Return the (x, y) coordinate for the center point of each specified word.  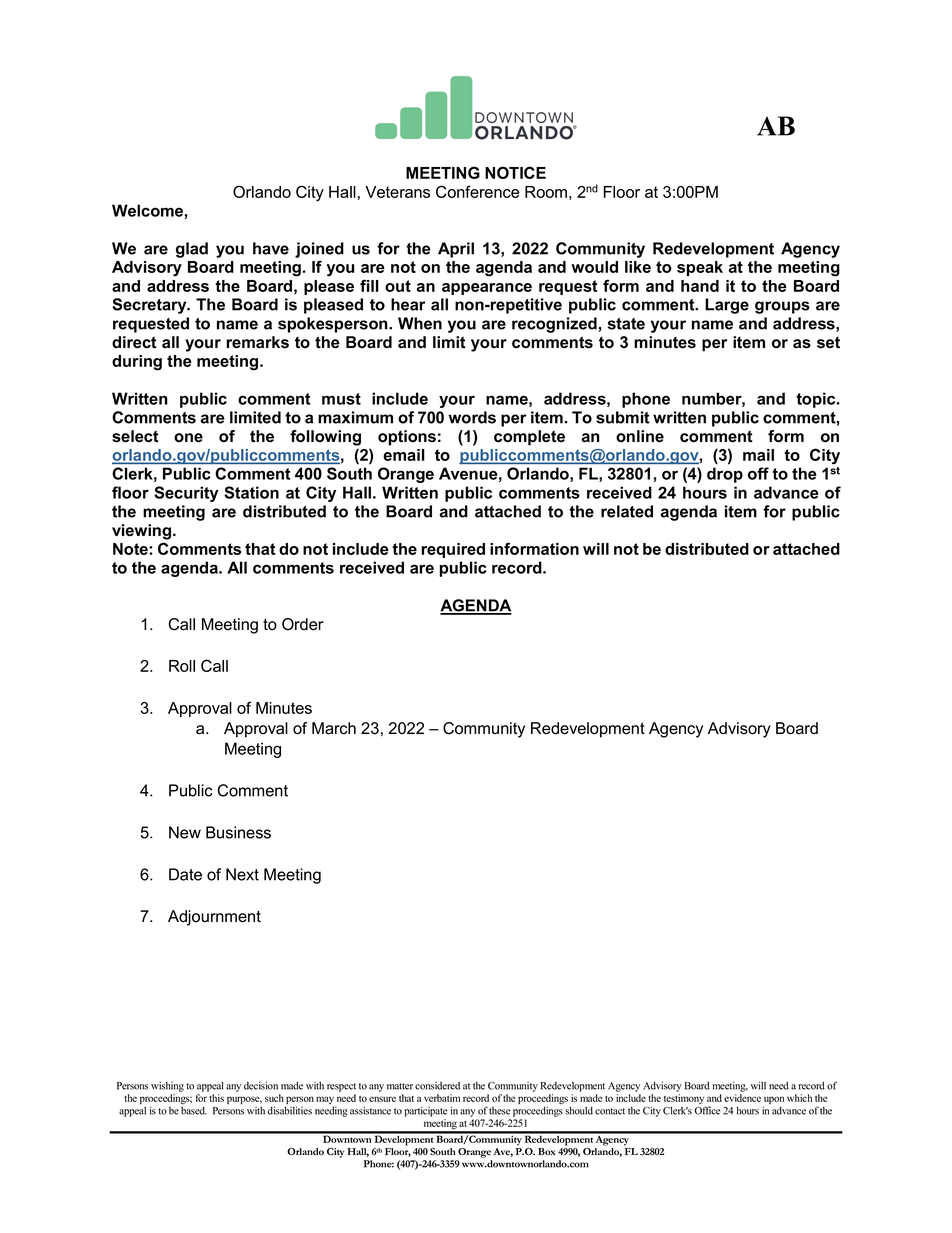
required (453, 550)
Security (186, 494)
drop (725, 475)
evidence (742, 1098)
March (334, 728)
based (194, 1111)
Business (238, 832)
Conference (477, 191)
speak (700, 268)
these (499, 1111)
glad (192, 250)
